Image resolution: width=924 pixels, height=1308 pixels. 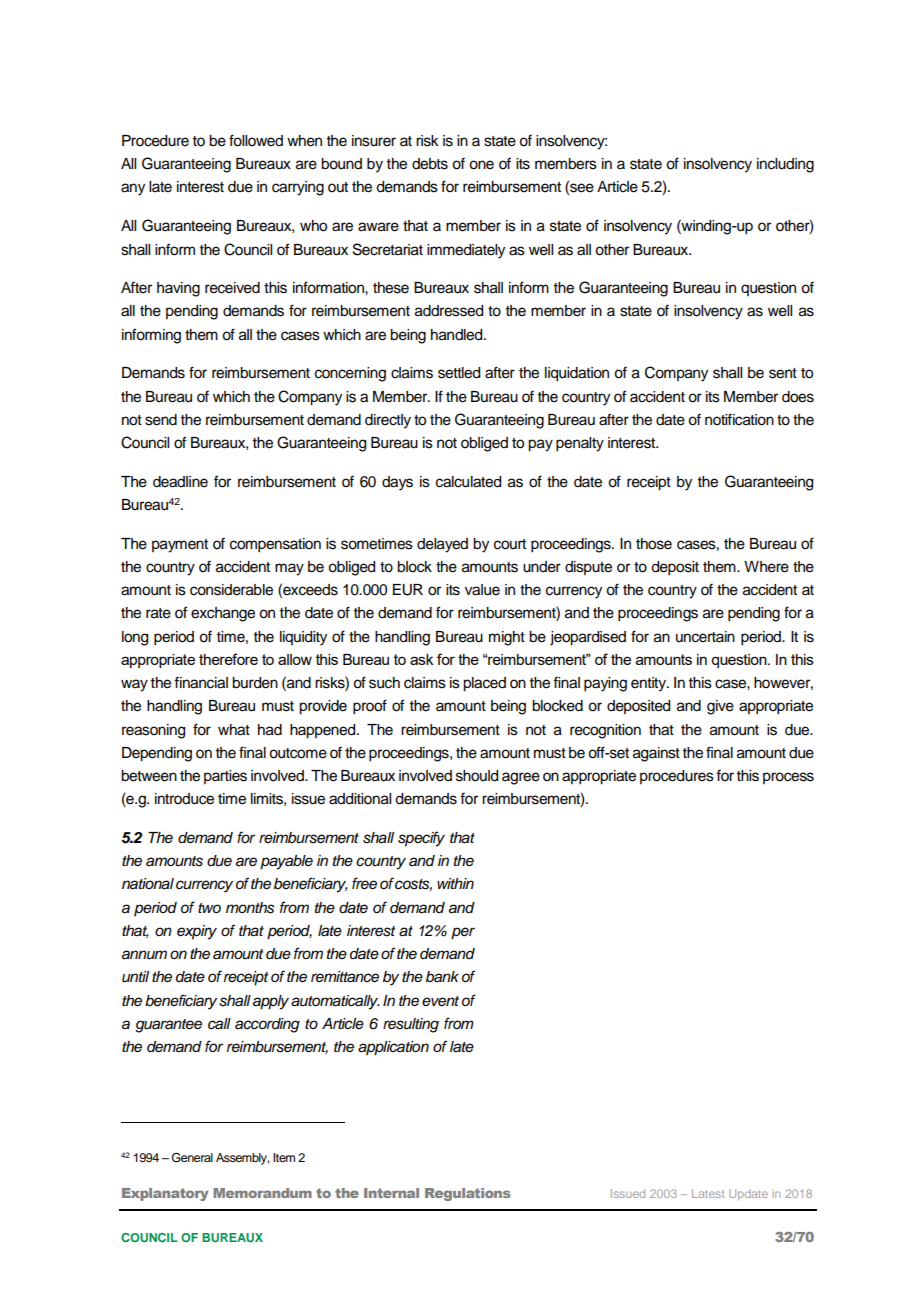 I want to click on one, so click(x=481, y=165).
